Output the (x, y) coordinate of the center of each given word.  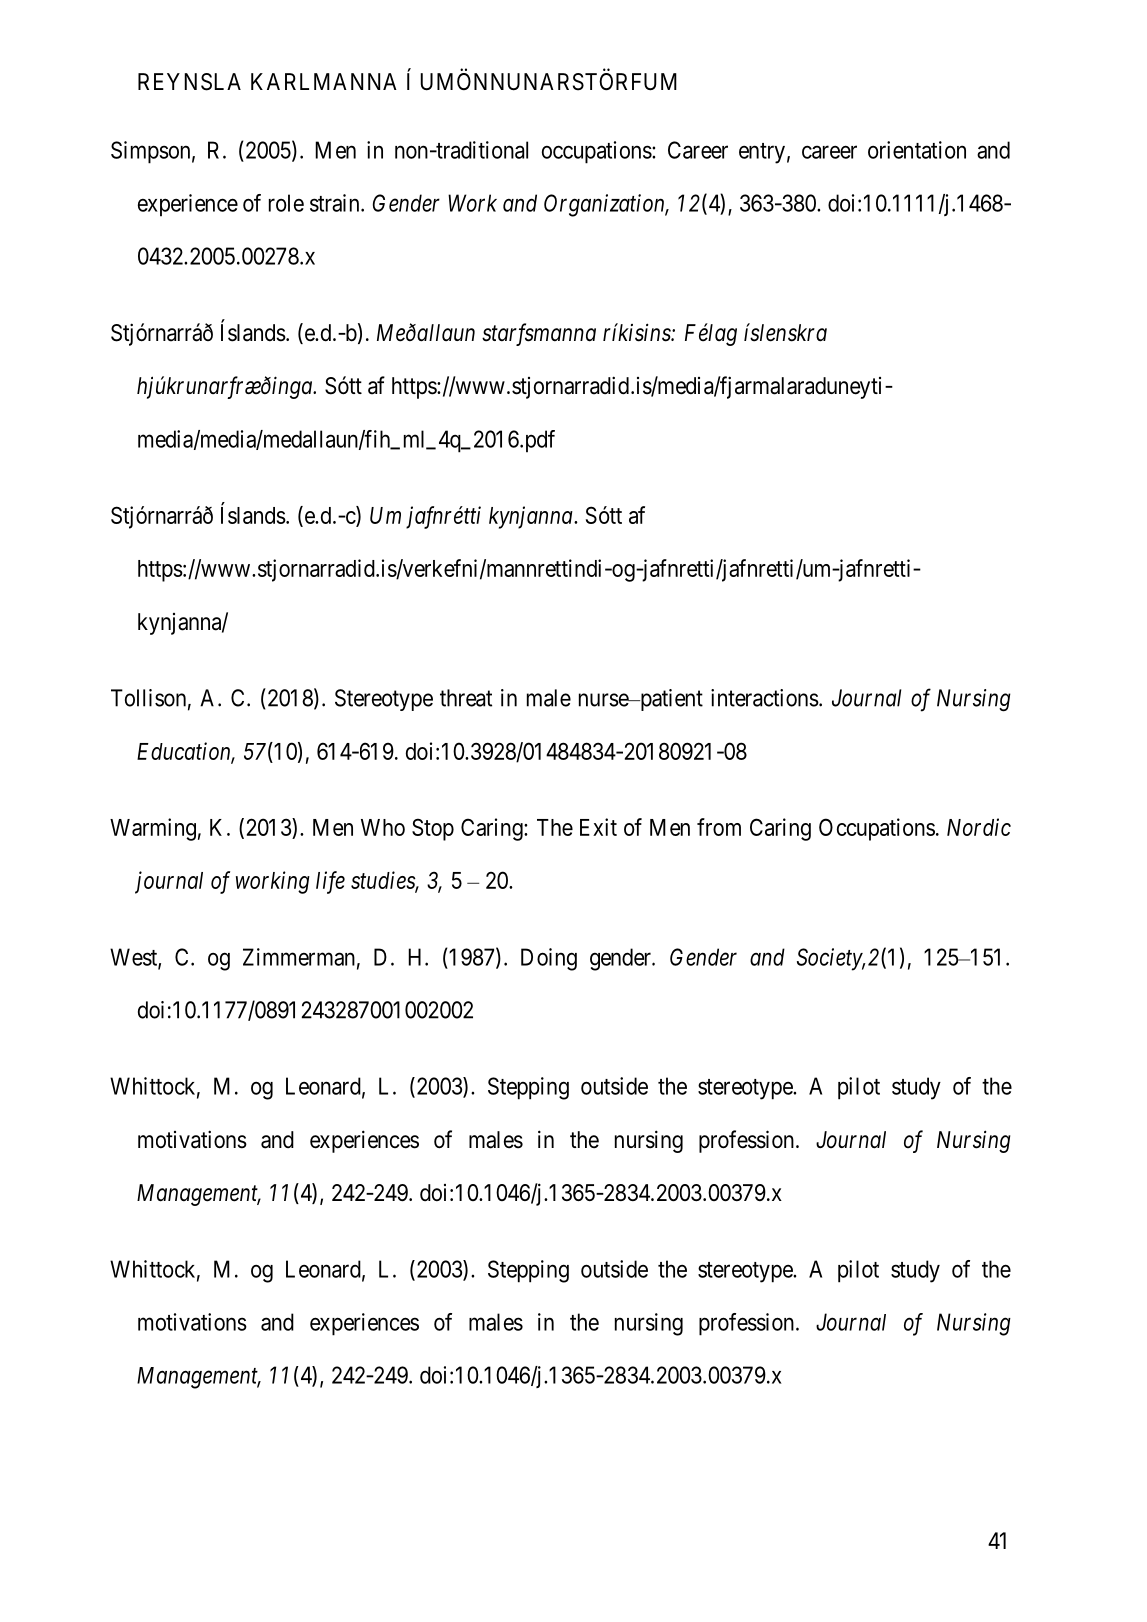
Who (383, 827)
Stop (433, 829)
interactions (765, 698)
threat (466, 698)
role (286, 203)
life (330, 882)
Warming (153, 829)
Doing (549, 959)
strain (336, 203)
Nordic (979, 827)
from (719, 827)
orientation (917, 150)
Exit (598, 827)
